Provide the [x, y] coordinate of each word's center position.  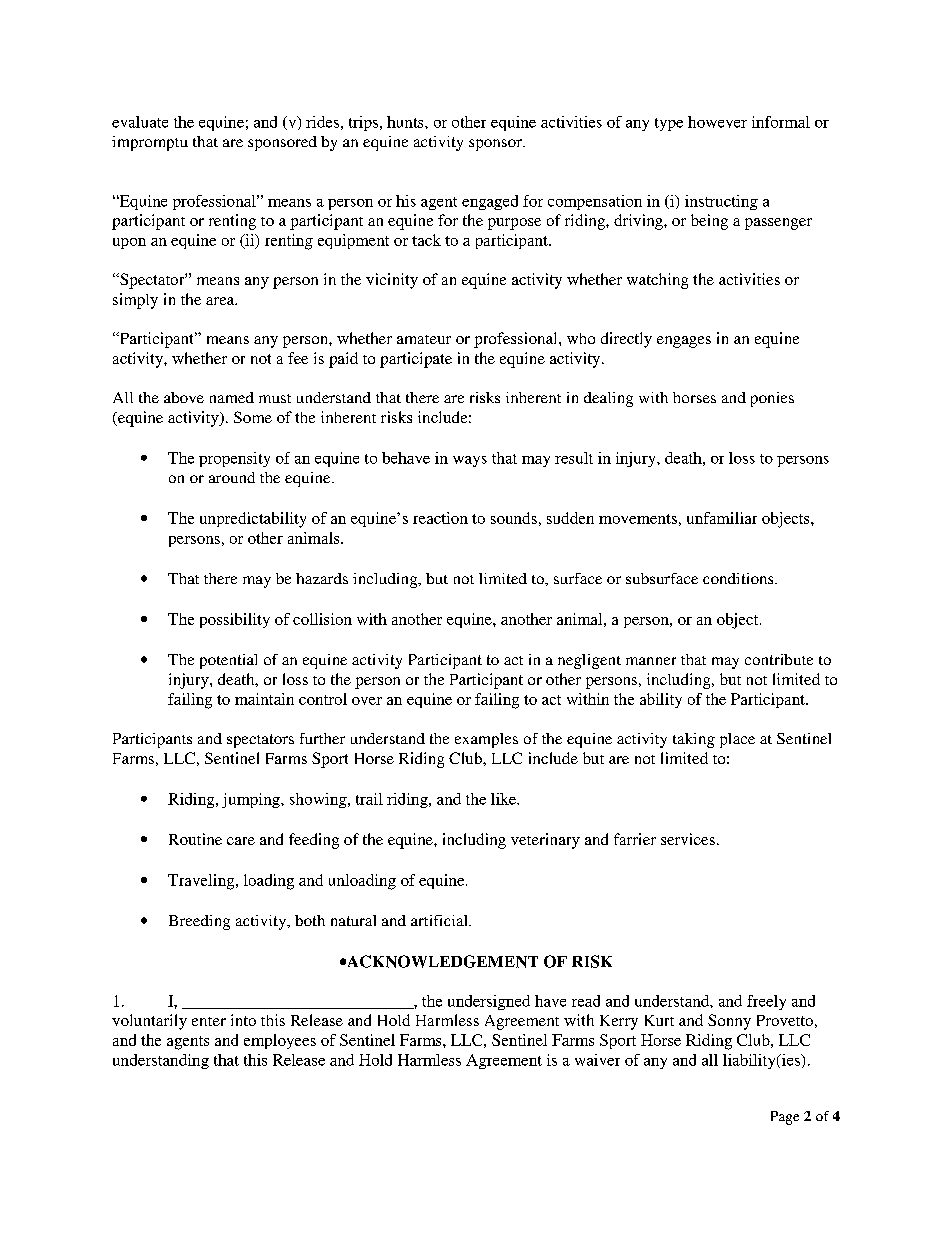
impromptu [150, 143]
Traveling [202, 882]
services [688, 839]
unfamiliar [722, 518]
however [717, 122]
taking [694, 740]
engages [684, 342]
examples [486, 740]
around [232, 477]
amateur [424, 339]
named [232, 397]
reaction [440, 518]
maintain [264, 699]
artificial [440, 920]
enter [209, 1021]
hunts [406, 122]
